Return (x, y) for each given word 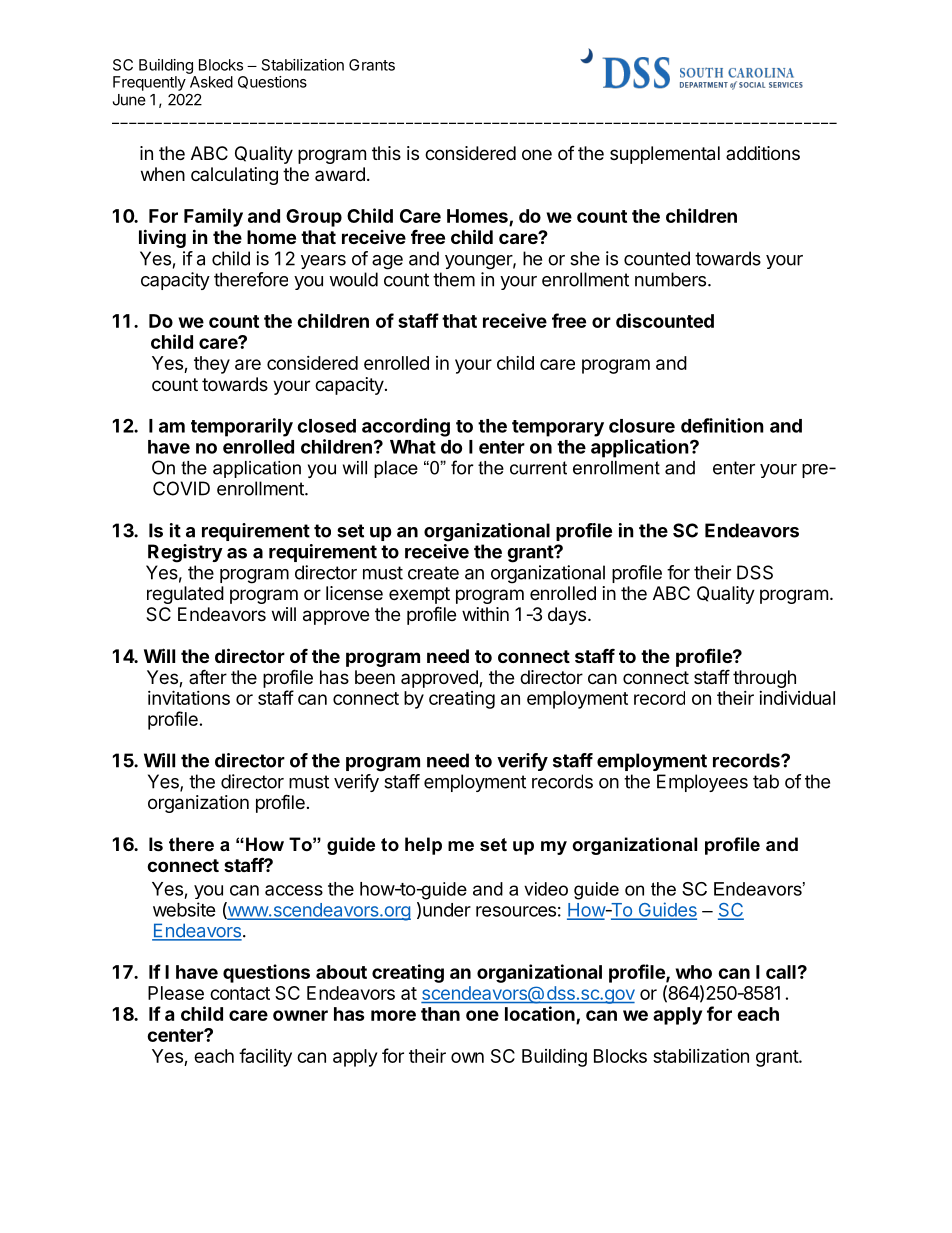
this (386, 153)
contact (240, 993)
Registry (185, 553)
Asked (211, 82)
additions (763, 153)
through (764, 679)
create (433, 573)
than (440, 1014)
